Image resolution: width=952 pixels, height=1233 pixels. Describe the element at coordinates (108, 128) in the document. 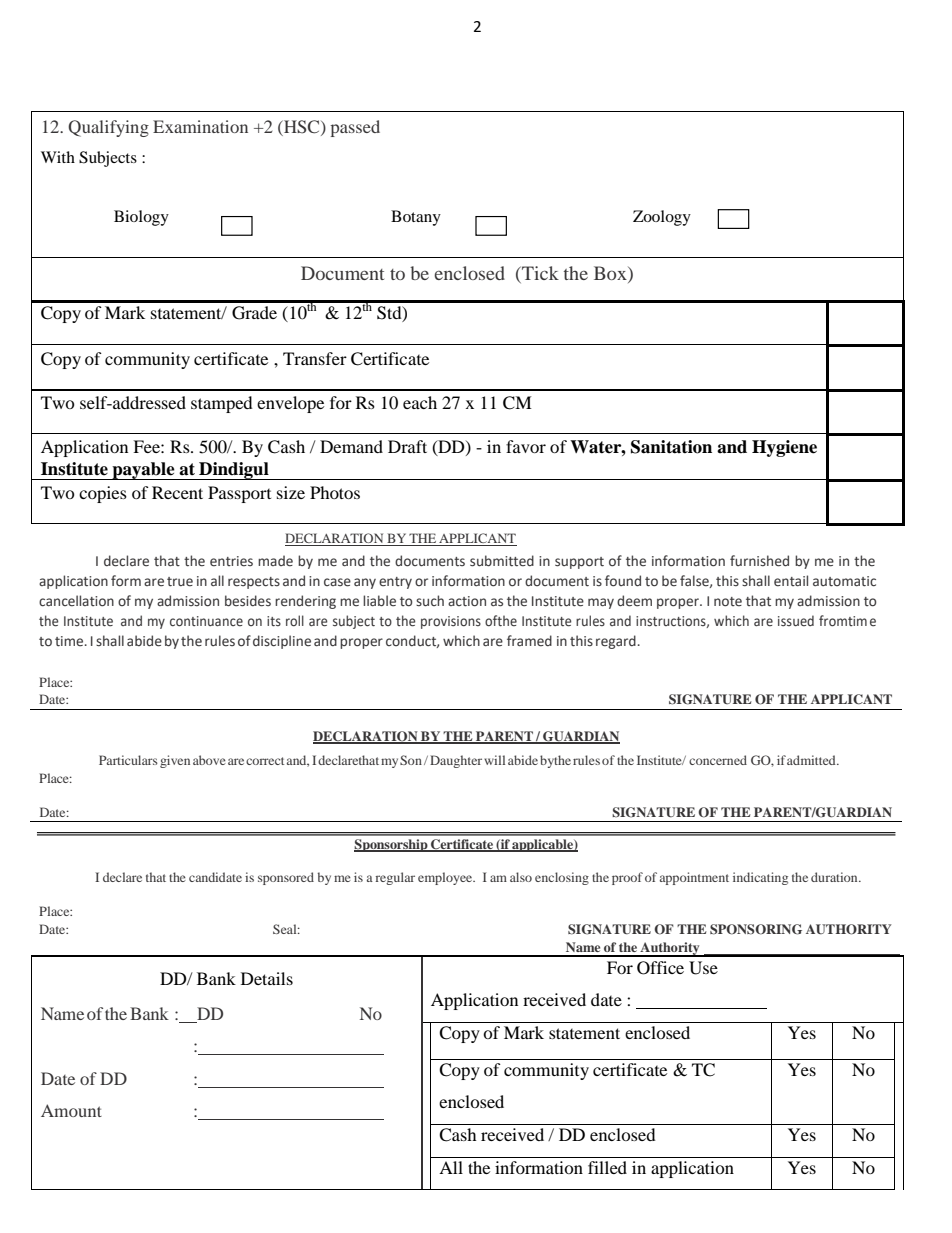

I see `Qualifying` at that location.
